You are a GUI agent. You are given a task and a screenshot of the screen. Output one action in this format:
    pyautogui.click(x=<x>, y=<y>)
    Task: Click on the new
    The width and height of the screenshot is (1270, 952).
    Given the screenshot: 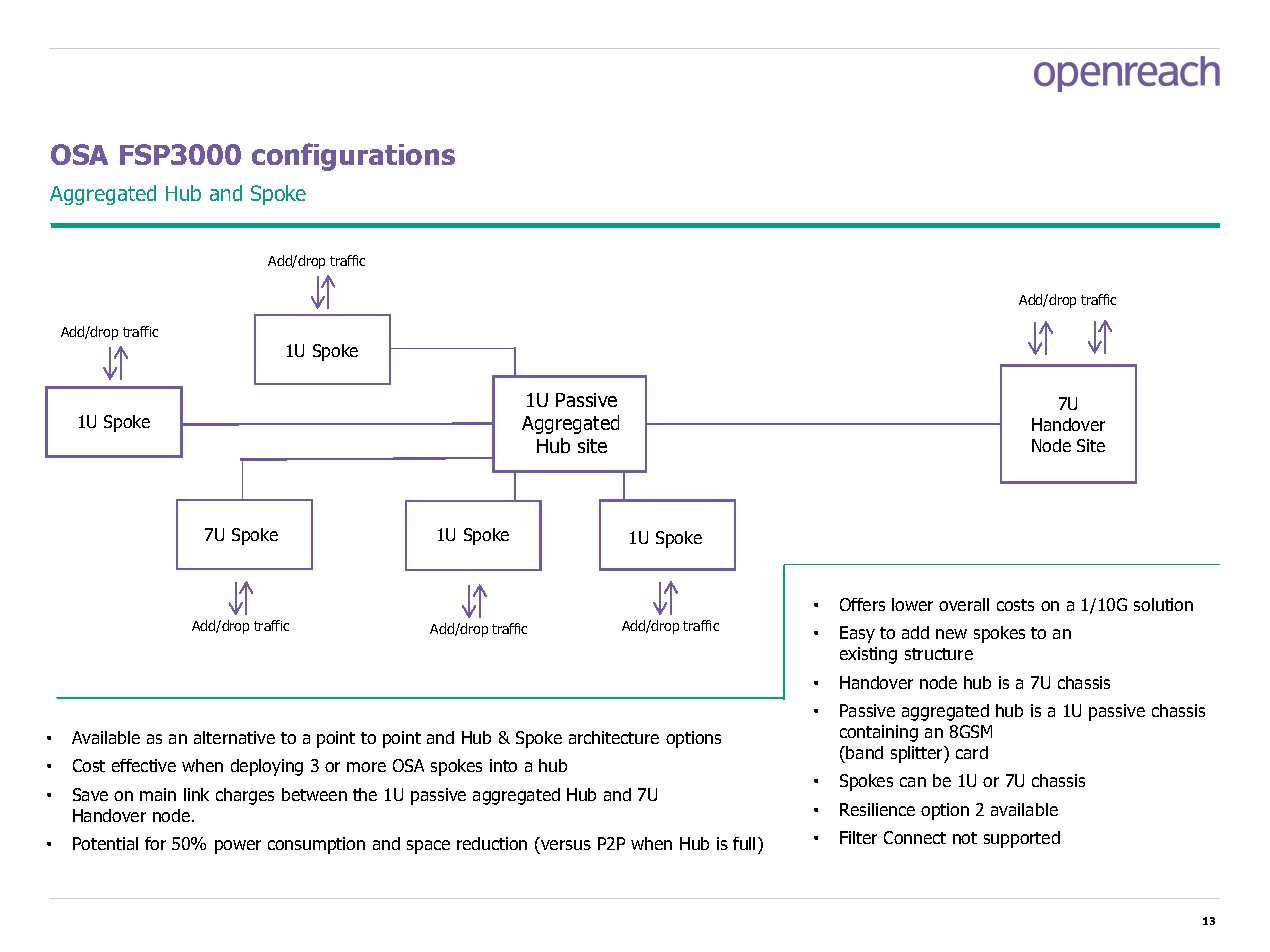 What is the action you would take?
    pyautogui.click(x=951, y=634)
